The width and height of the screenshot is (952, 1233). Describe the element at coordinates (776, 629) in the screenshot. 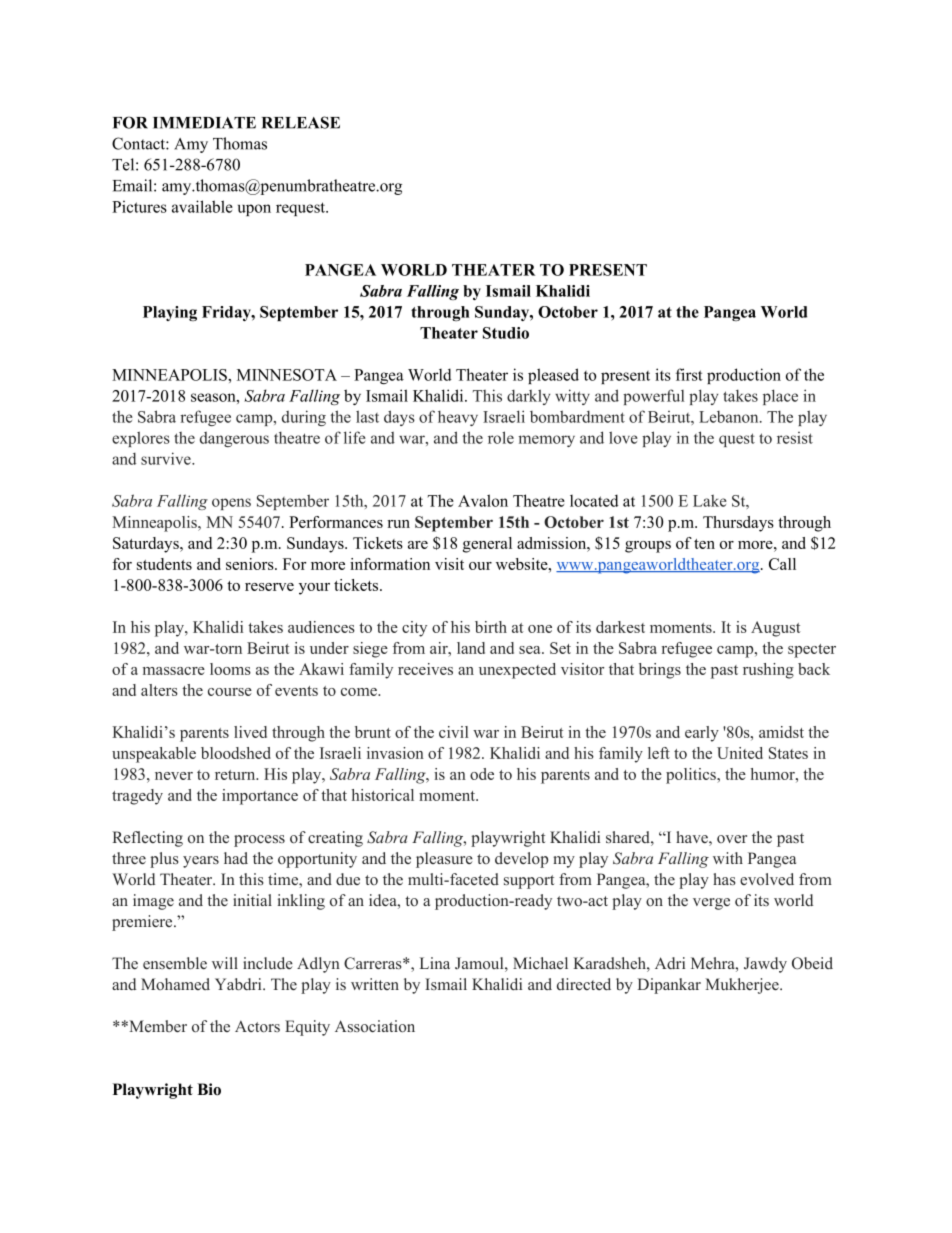

I see `August` at that location.
